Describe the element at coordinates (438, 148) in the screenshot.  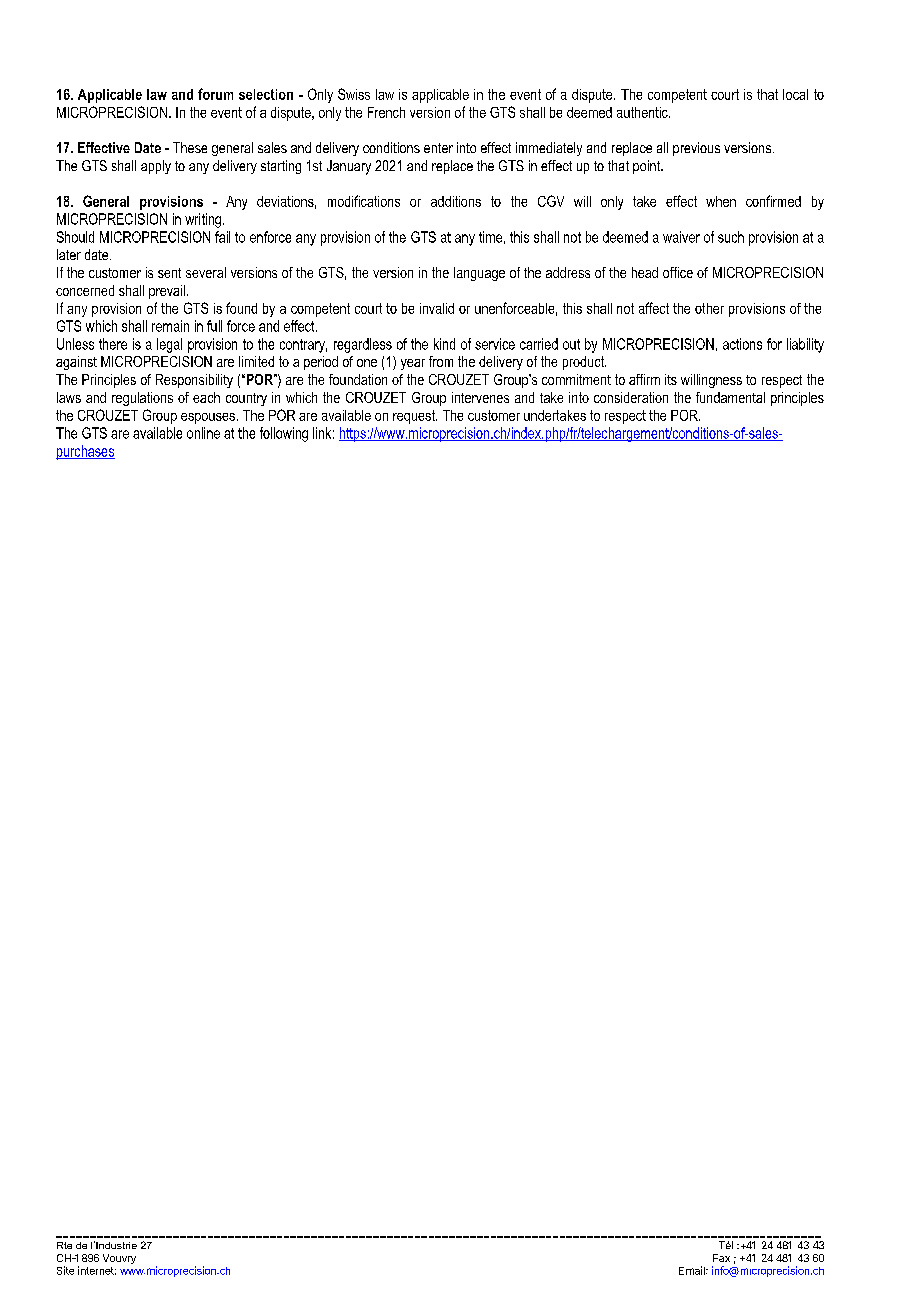
I see `enter` at that location.
